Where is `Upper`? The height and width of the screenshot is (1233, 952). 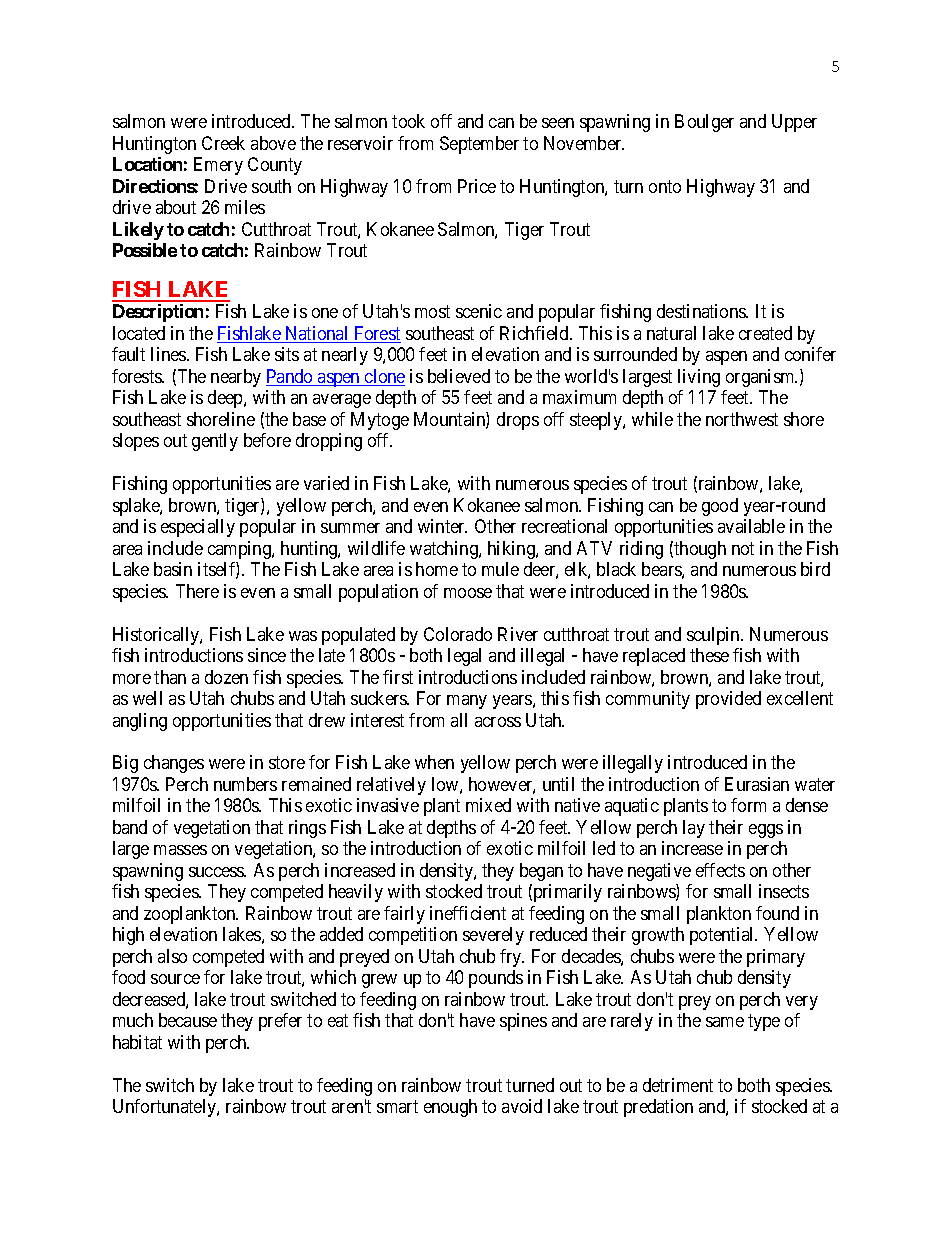
Upper is located at coordinates (794, 123).
